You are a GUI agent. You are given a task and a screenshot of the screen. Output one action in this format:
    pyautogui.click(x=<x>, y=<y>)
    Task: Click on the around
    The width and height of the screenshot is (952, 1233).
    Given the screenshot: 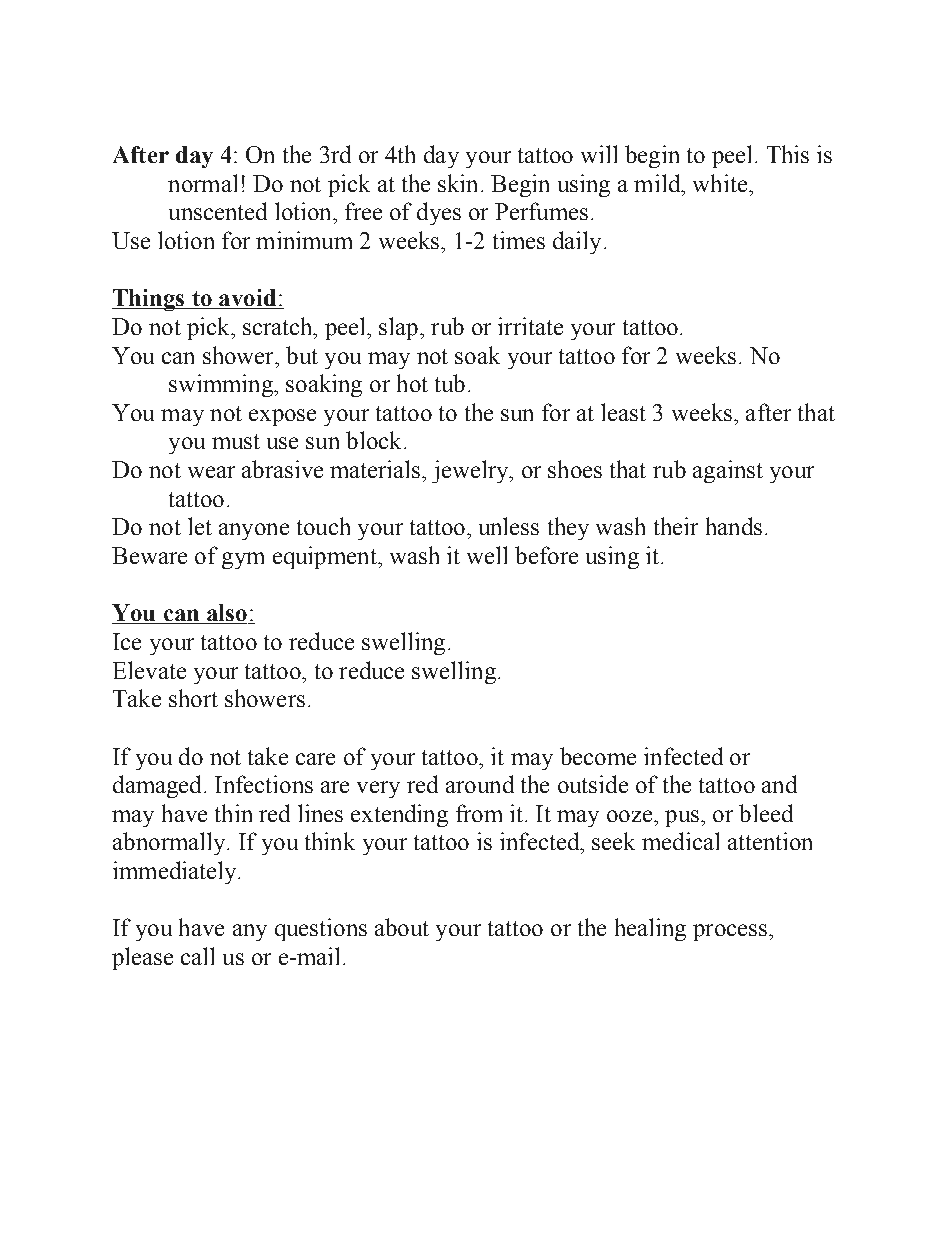 What is the action you would take?
    pyautogui.click(x=480, y=784)
